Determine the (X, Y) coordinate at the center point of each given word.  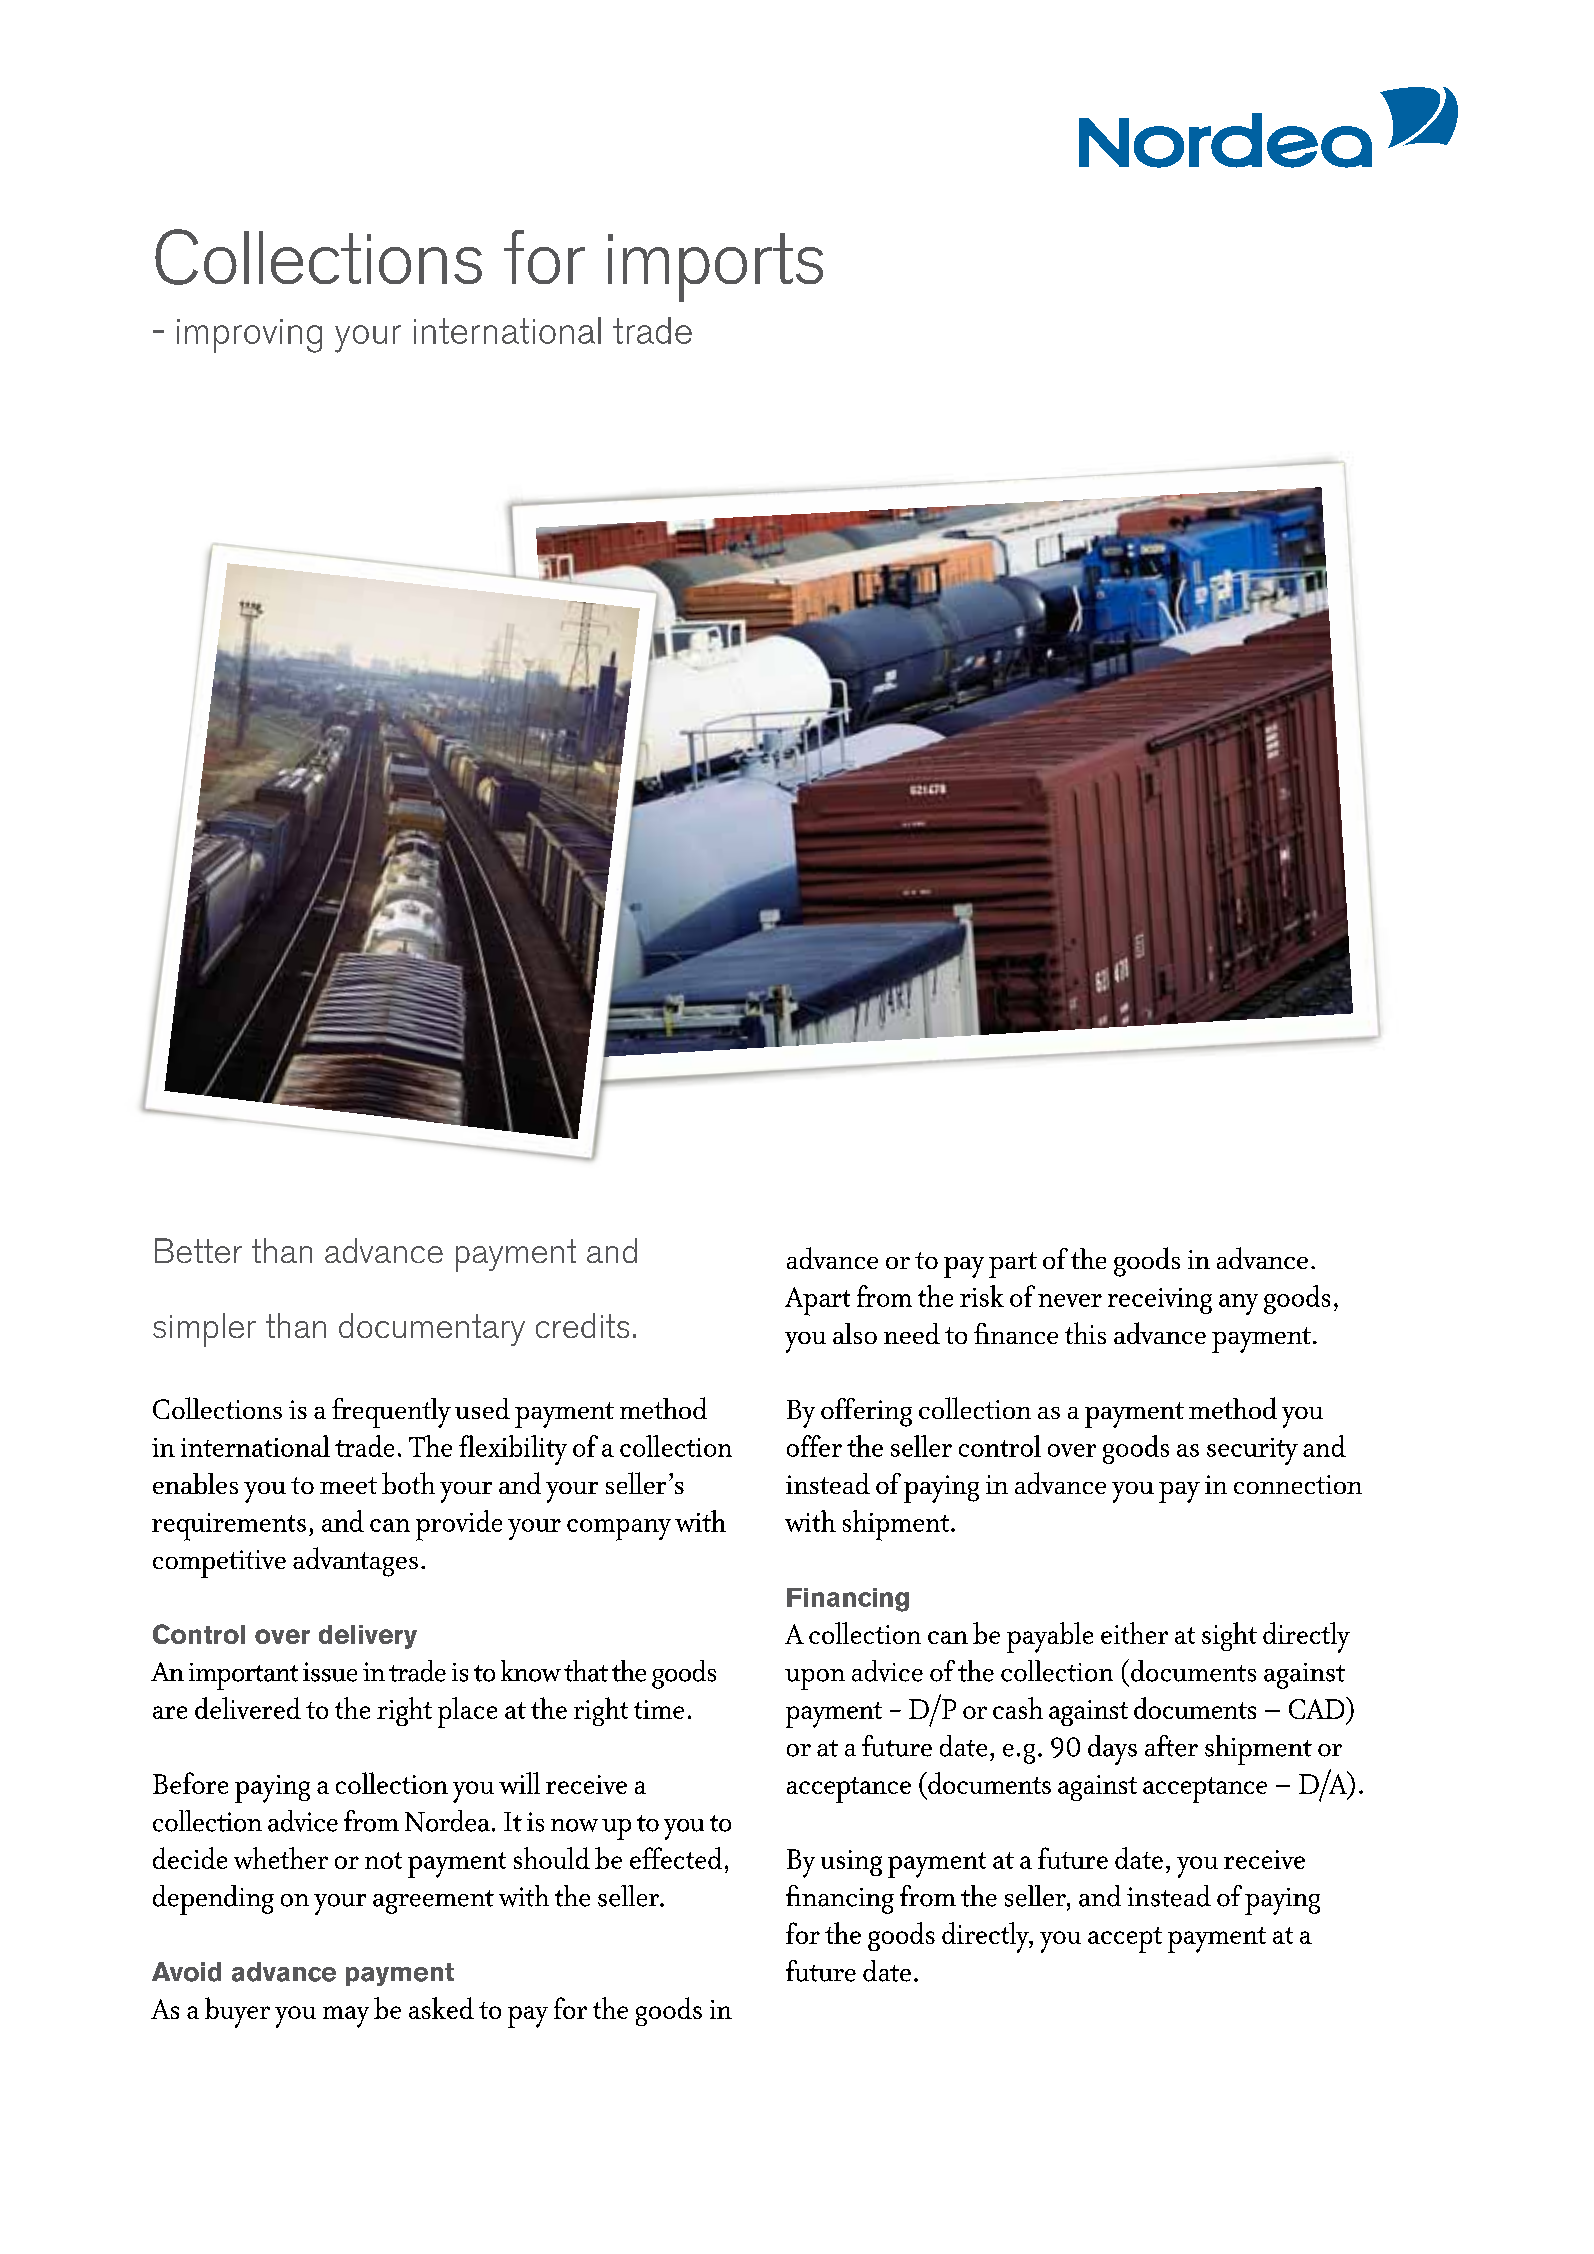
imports (715, 267)
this (1085, 1333)
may (346, 2017)
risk (982, 1296)
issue (330, 1672)
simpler (204, 1330)
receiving (1160, 1301)
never (1070, 1300)
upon (815, 1679)
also (855, 1333)
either (1134, 1633)
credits (582, 1325)
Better (198, 1250)
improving (249, 336)
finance (1016, 1333)
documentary (432, 1329)
